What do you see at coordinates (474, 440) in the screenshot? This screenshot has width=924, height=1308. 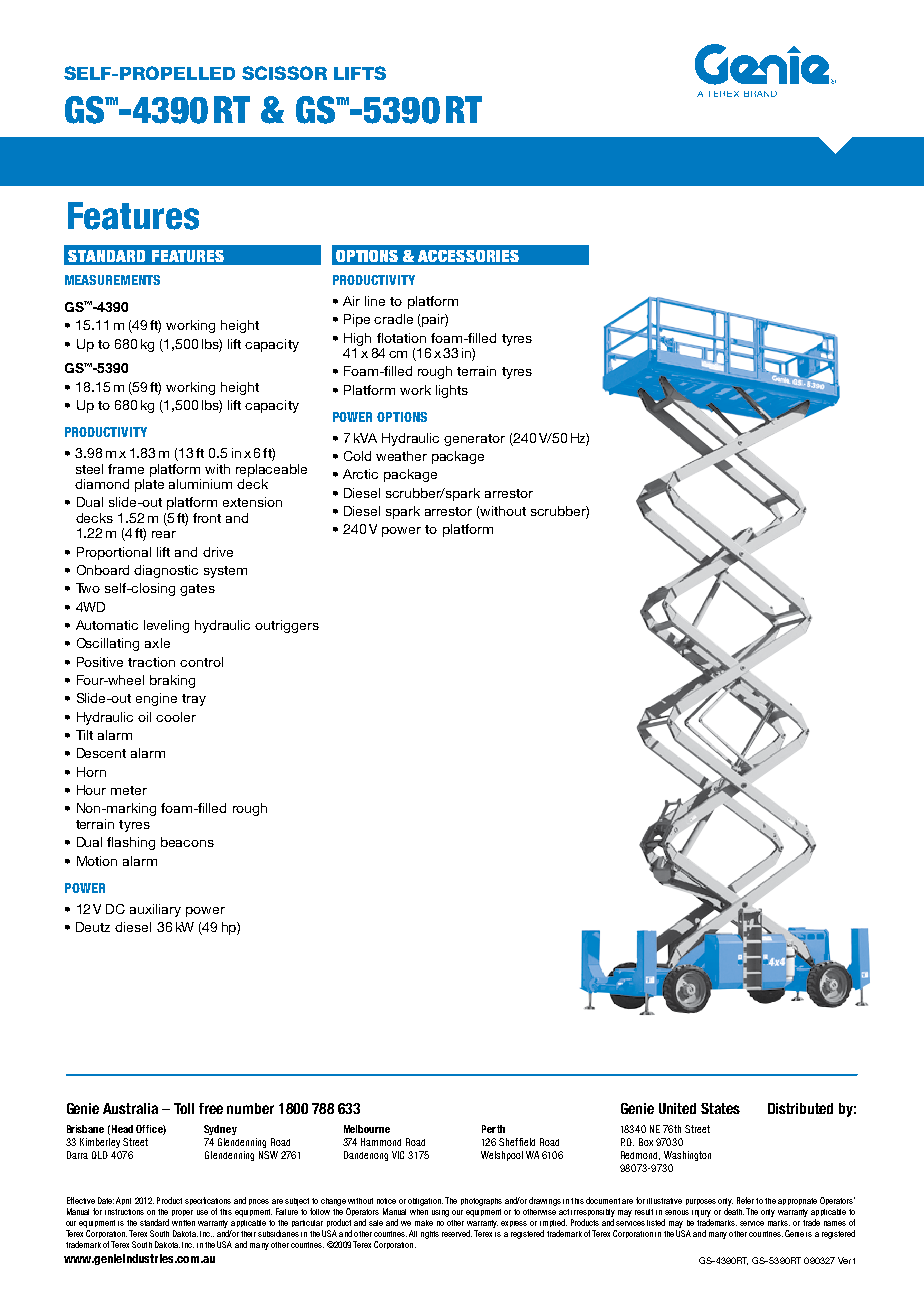 I see `generator` at bounding box center [474, 440].
